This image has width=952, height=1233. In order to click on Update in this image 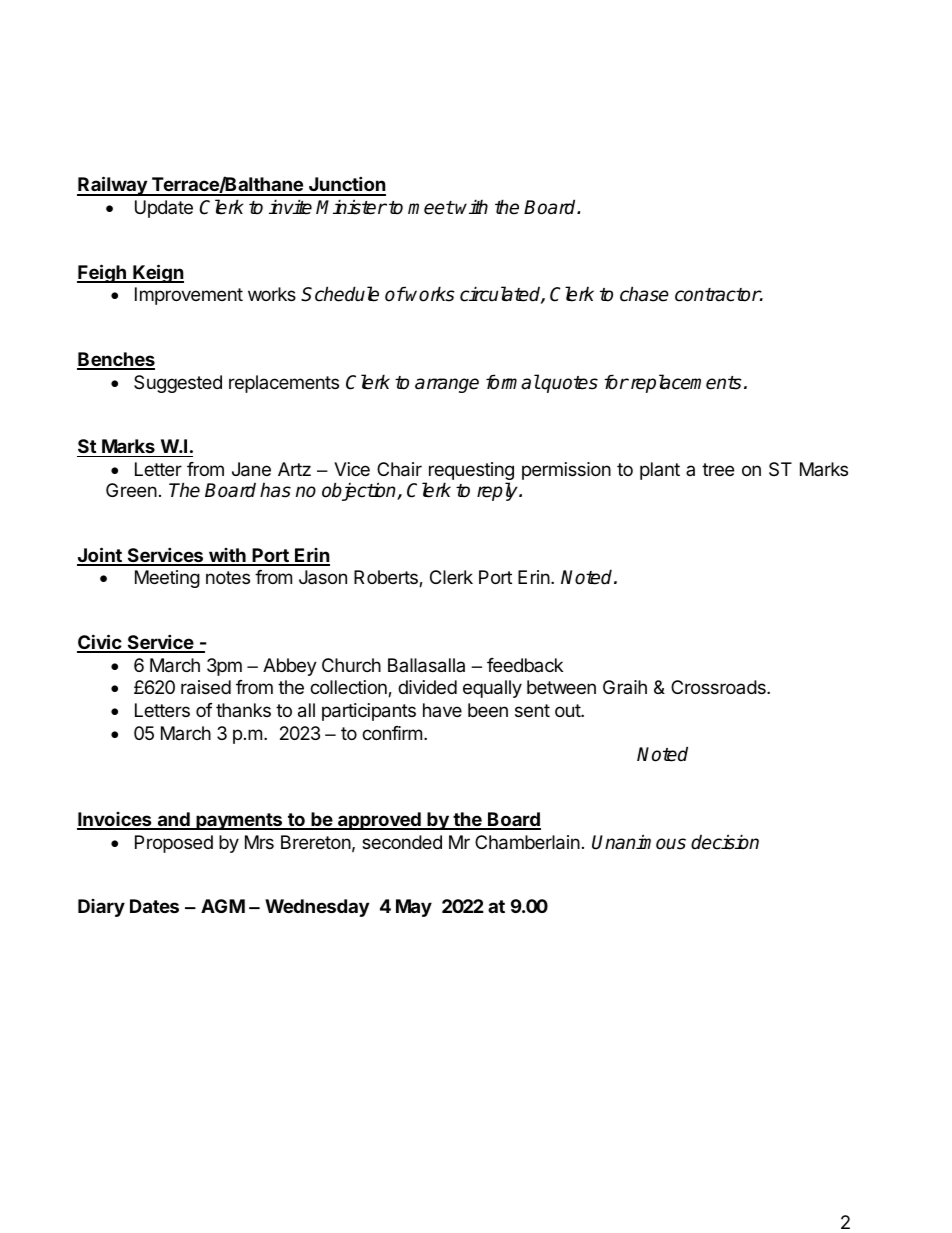, I will do `click(164, 209)`.
